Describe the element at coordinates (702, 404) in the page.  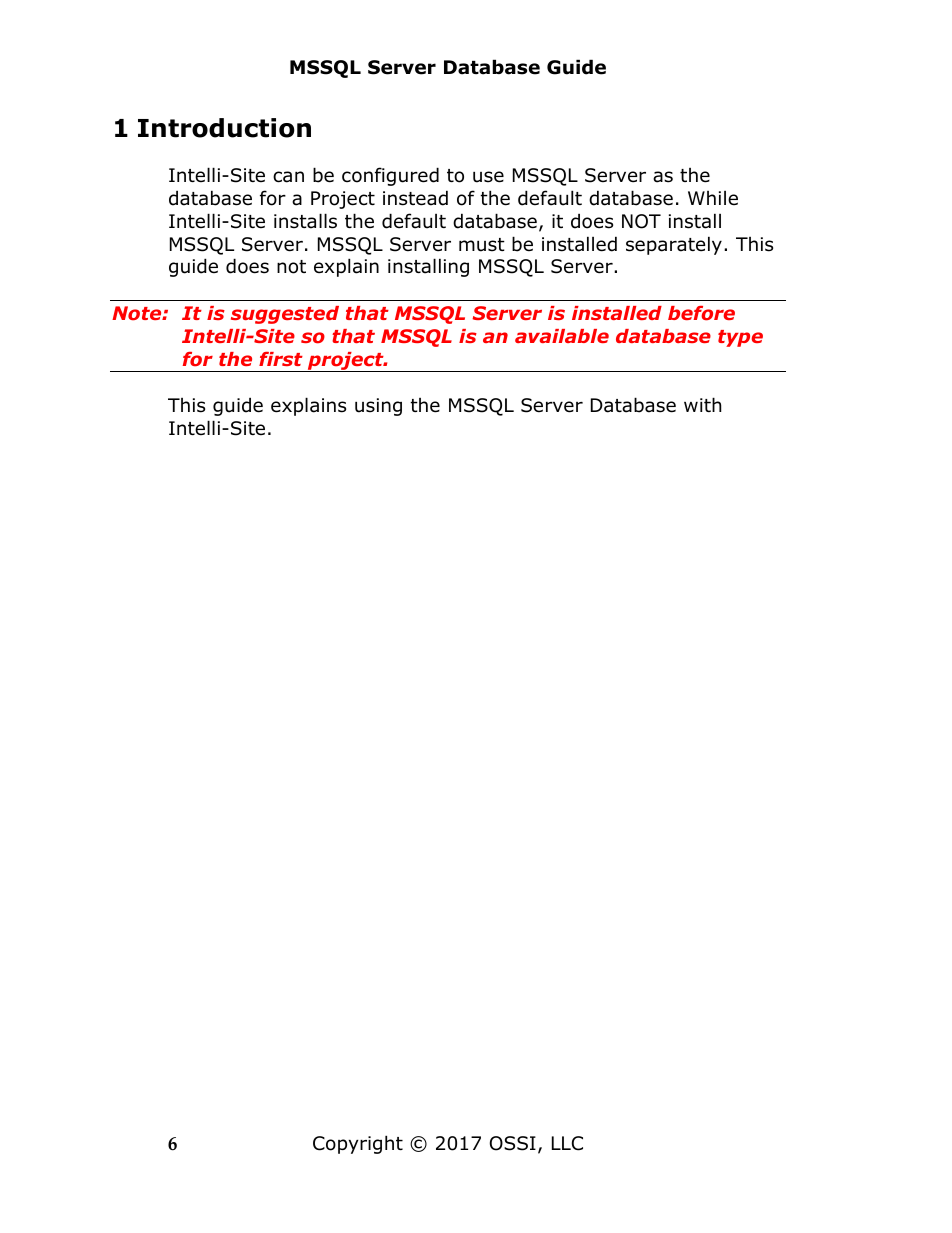
I see `with` at that location.
